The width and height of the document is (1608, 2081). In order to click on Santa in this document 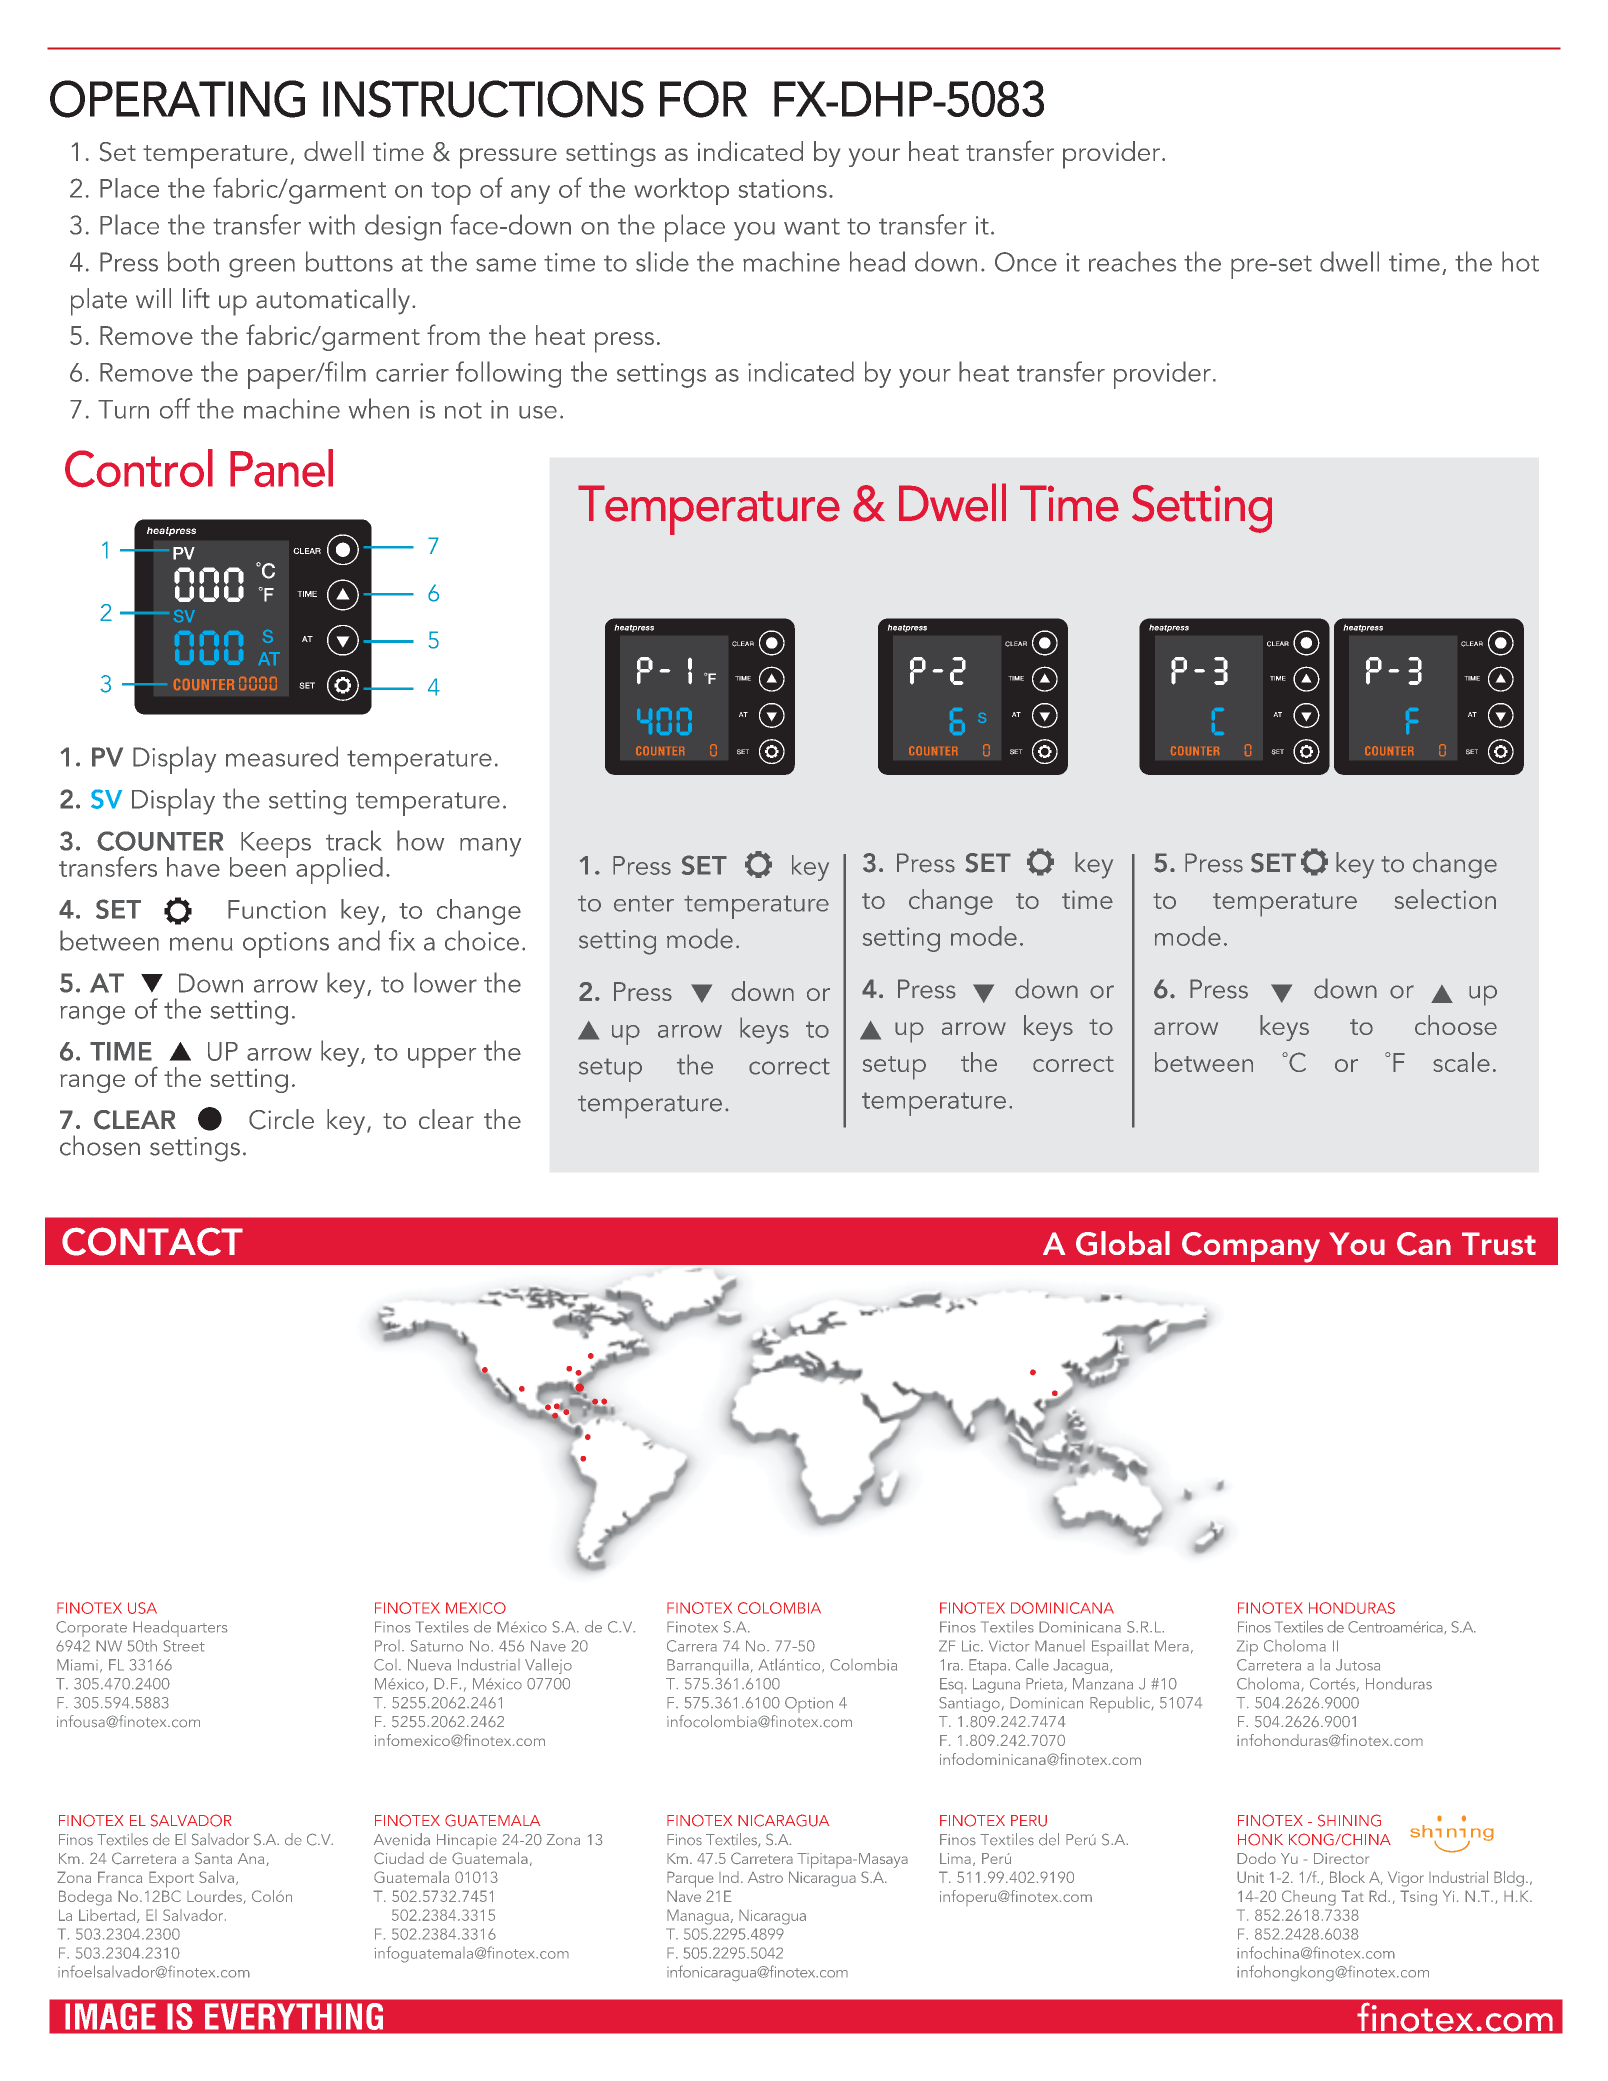, I will do `click(213, 1858)`.
